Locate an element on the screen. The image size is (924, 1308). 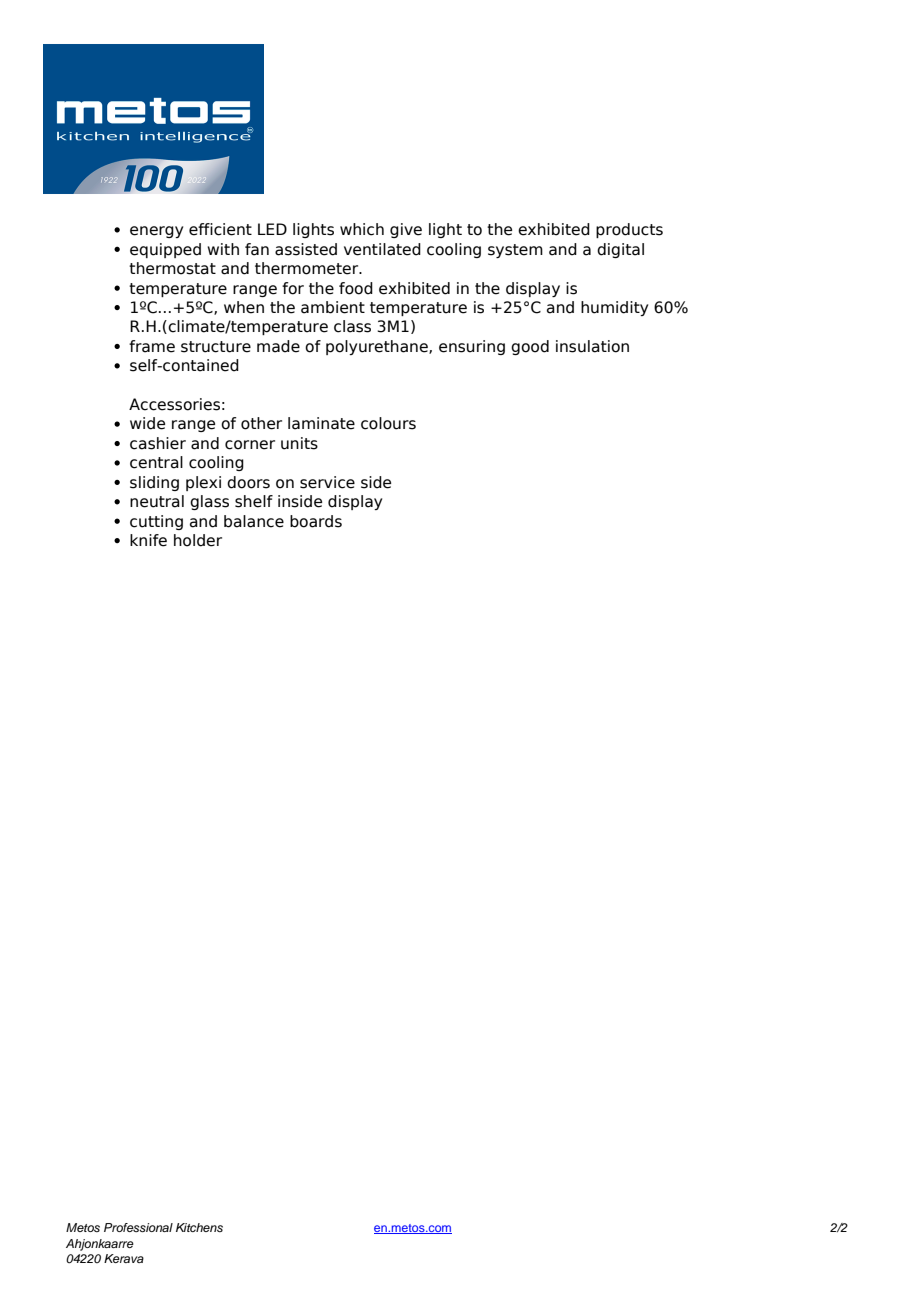
insulation is located at coordinates (592, 346).
